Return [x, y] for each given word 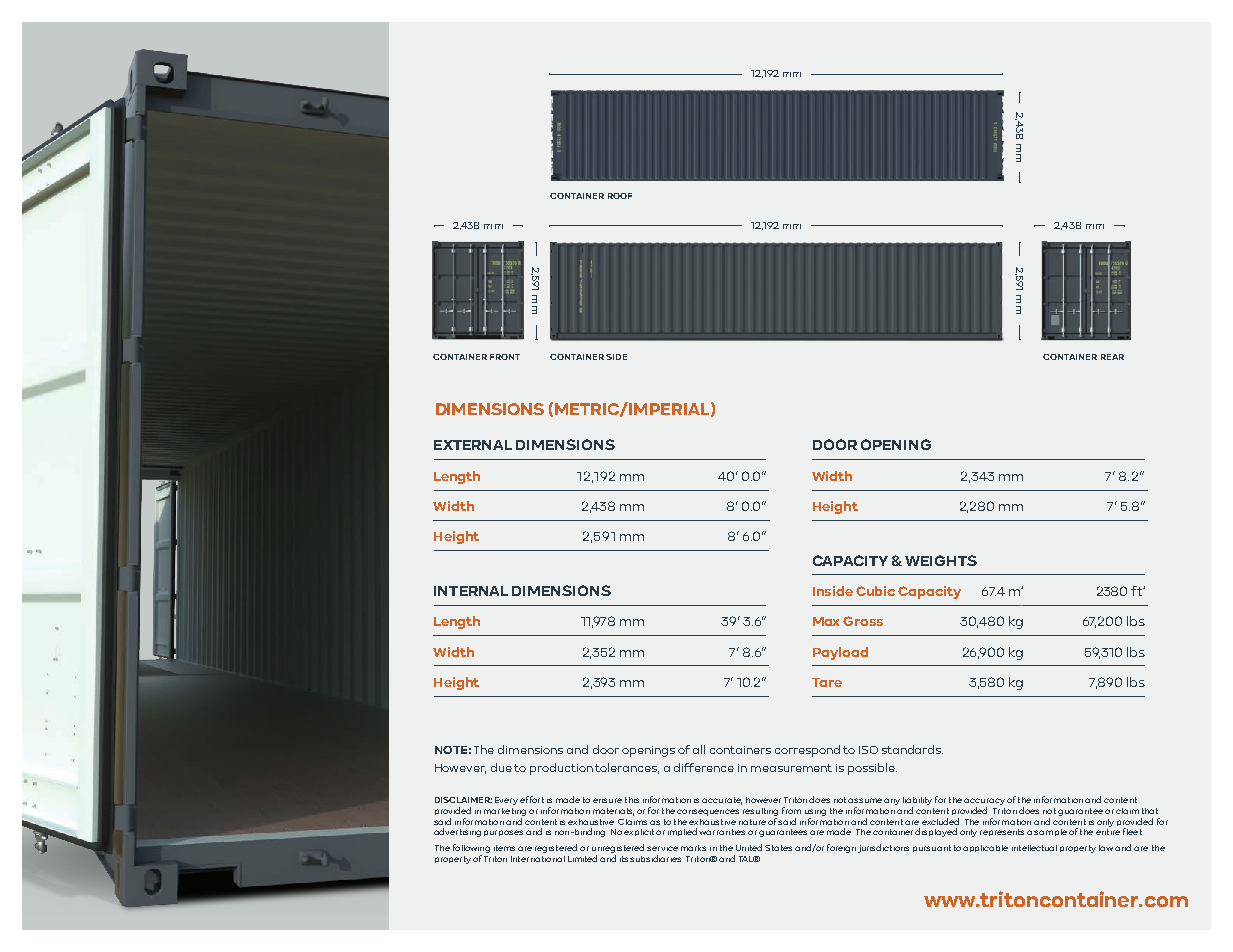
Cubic [875, 591]
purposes [503, 833]
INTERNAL [471, 591]
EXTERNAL [473, 445]
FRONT [505, 357]
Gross [863, 621]
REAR [1112, 357]
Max [826, 621]
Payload [840, 653]
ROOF [620, 196]
